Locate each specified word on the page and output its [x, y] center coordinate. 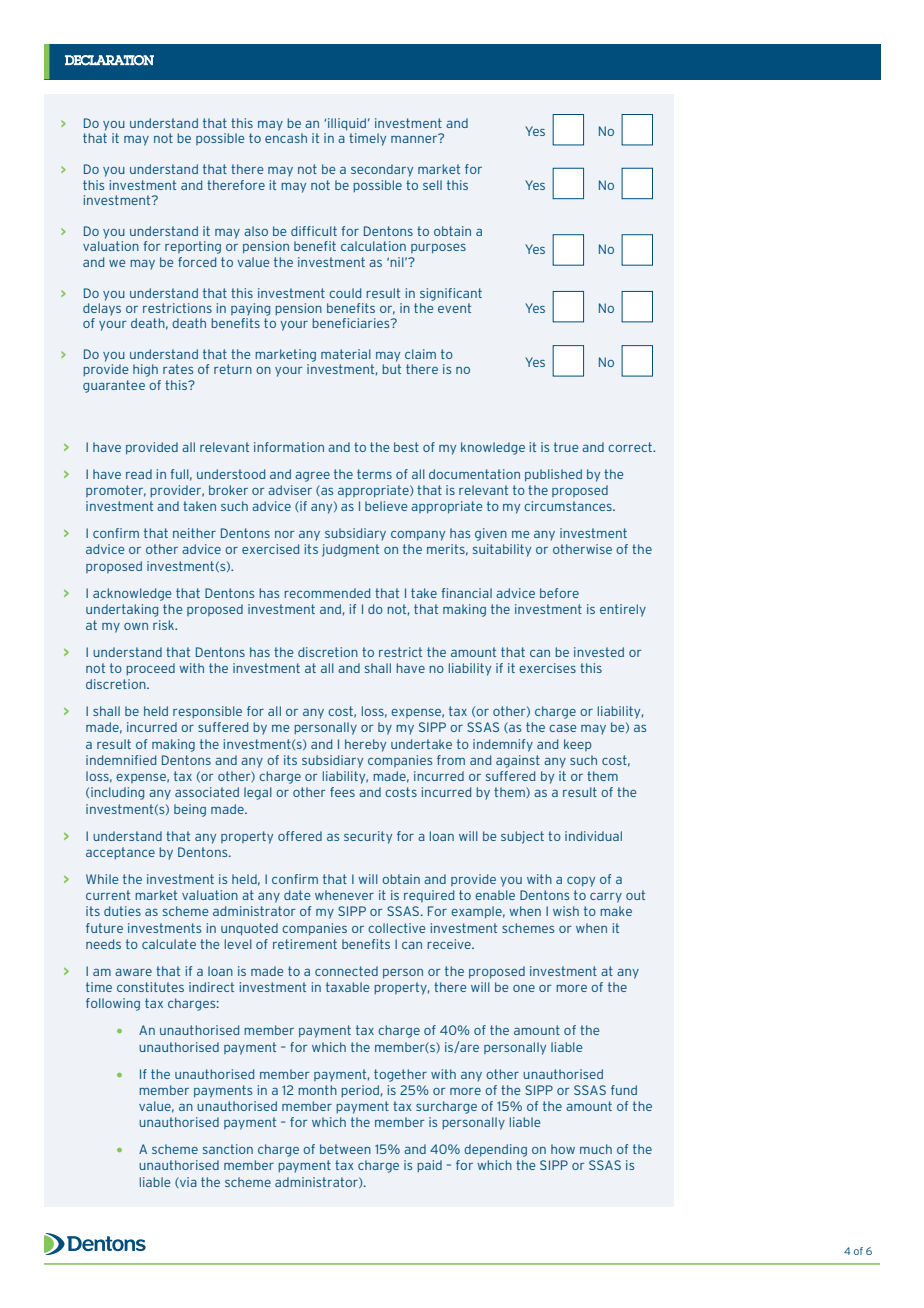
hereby [365, 745]
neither [194, 533]
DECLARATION [109, 60]
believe [386, 506]
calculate [169, 944]
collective [396, 928]
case [562, 728]
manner [415, 138]
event [454, 308]
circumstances [569, 506]
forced [197, 262]
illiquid [347, 124]
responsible [207, 712]
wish [566, 911]
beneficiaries [352, 323]
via [187, 1182]
